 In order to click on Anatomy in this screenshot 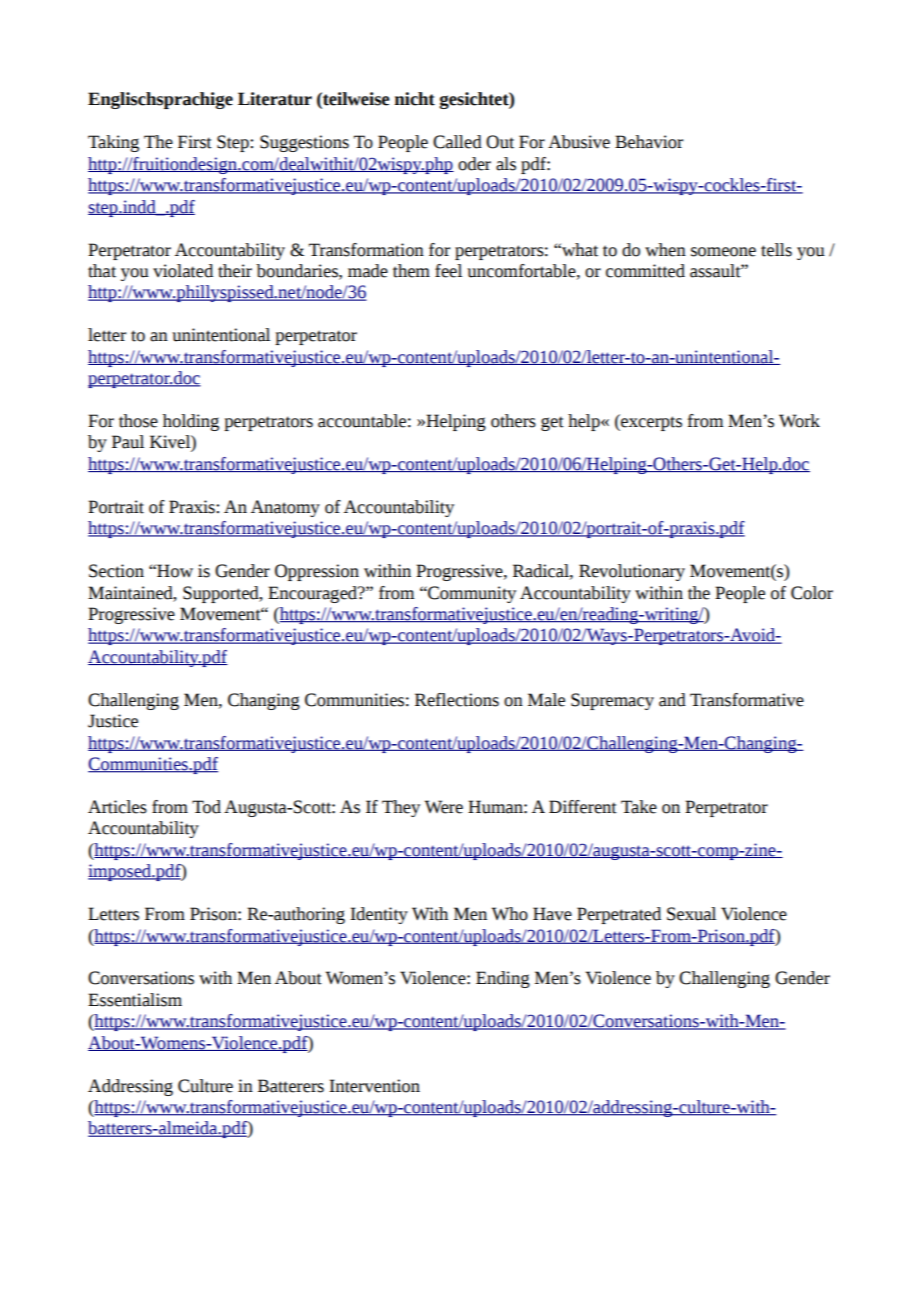, I will do `click(285, 508)`.
